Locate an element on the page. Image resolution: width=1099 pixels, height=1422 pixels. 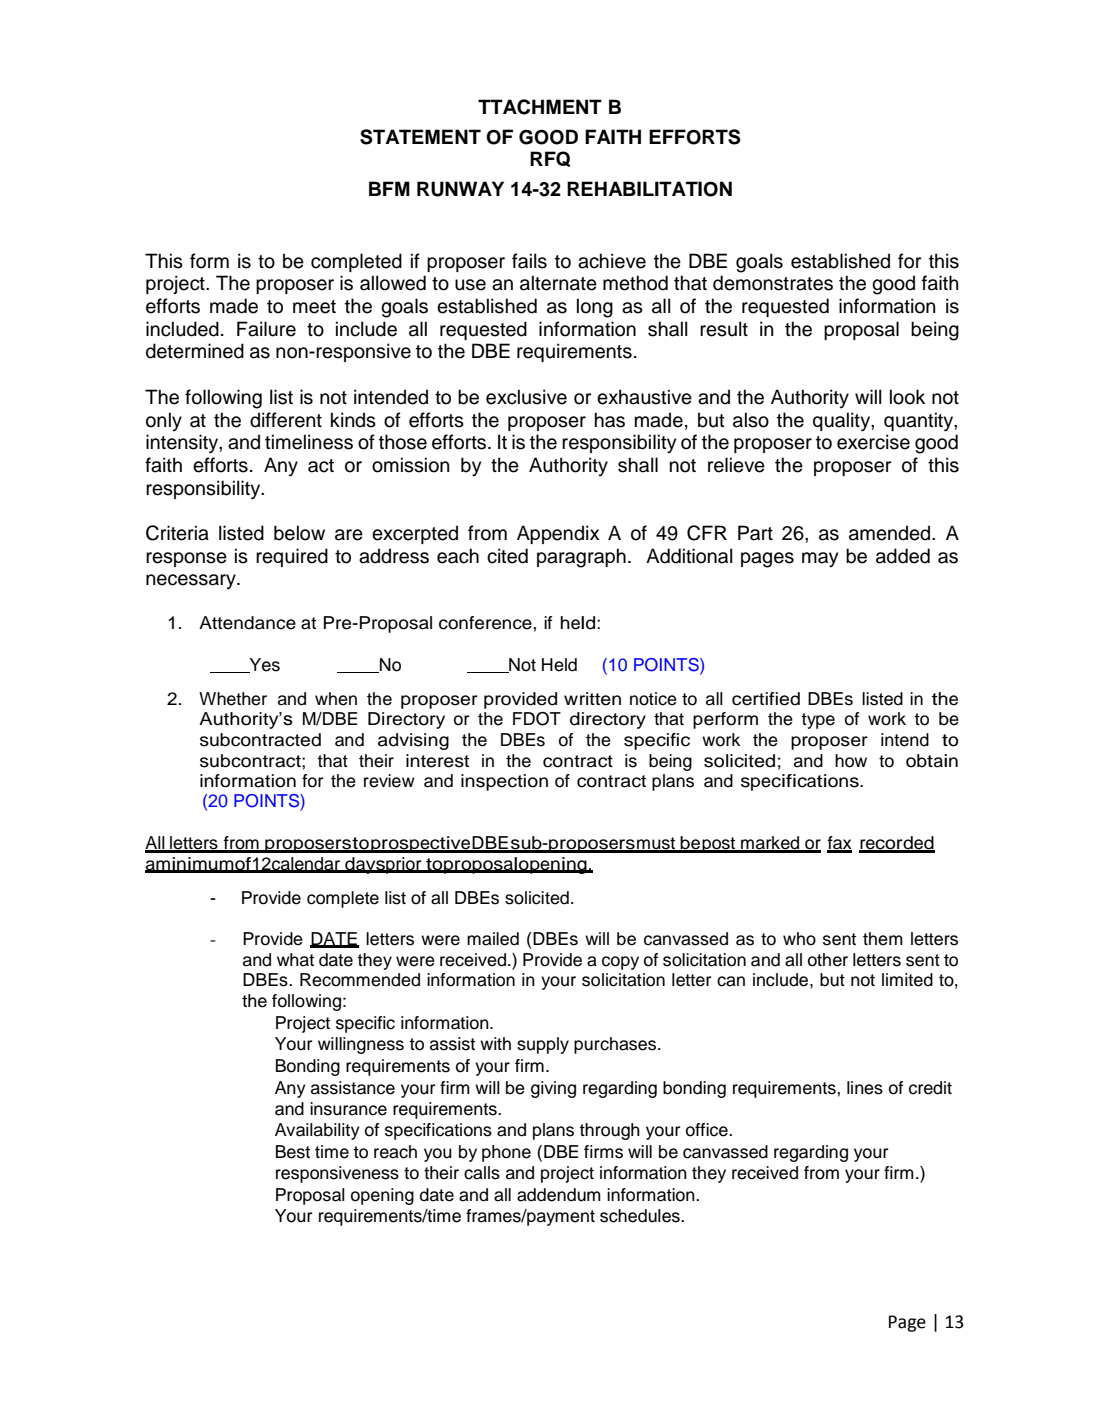
addendum is located at coordinates (559, 1195).
